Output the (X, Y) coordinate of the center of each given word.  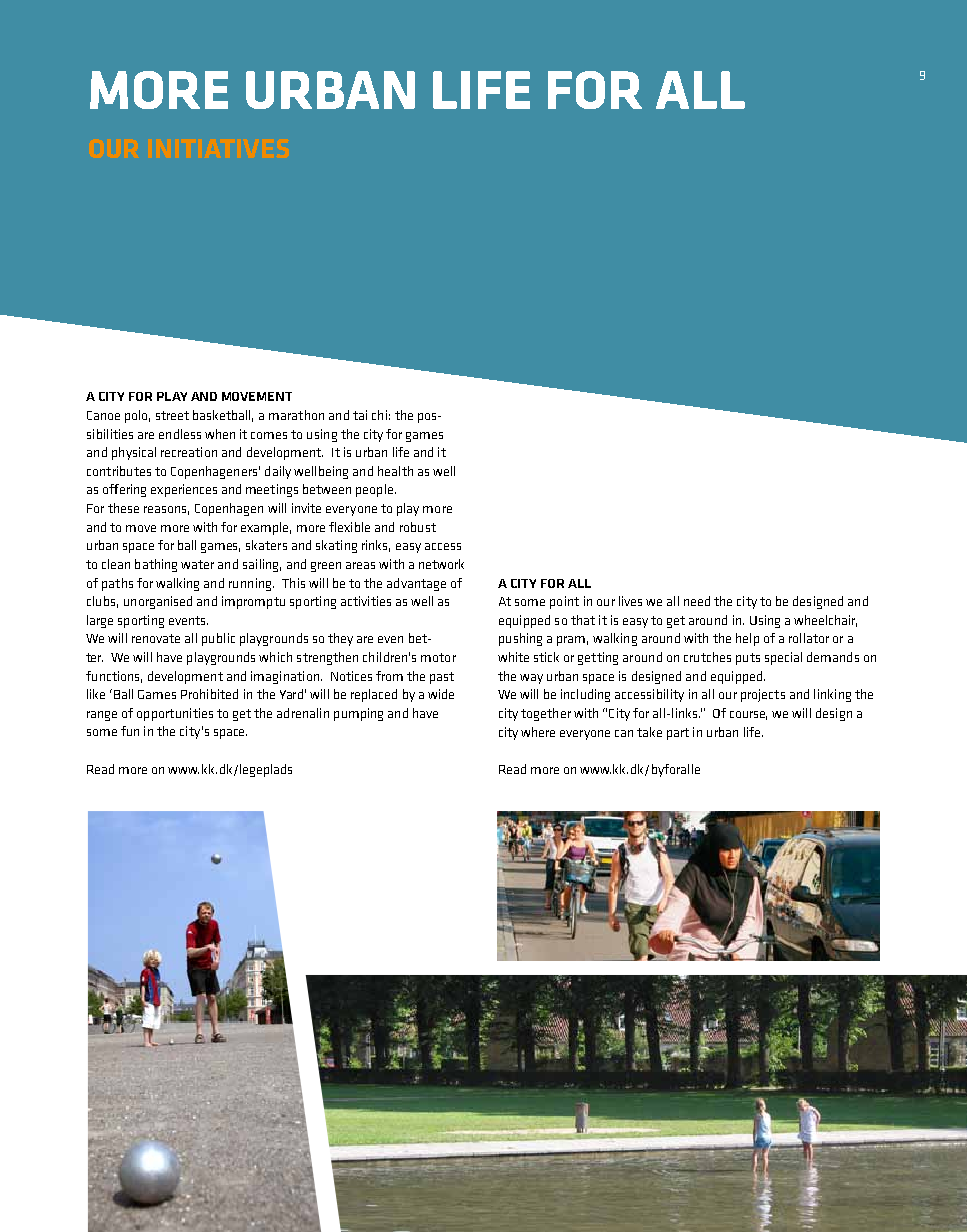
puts (748, 659)
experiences (184, 490)
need (697, 601)
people (374, 490)
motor (438, 657)
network (441, 564)
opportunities (175, 714)
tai (360, 415)
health (395, 471)
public (218, 639)
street (172, 415)
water (197, 564)
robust (418, 527)
